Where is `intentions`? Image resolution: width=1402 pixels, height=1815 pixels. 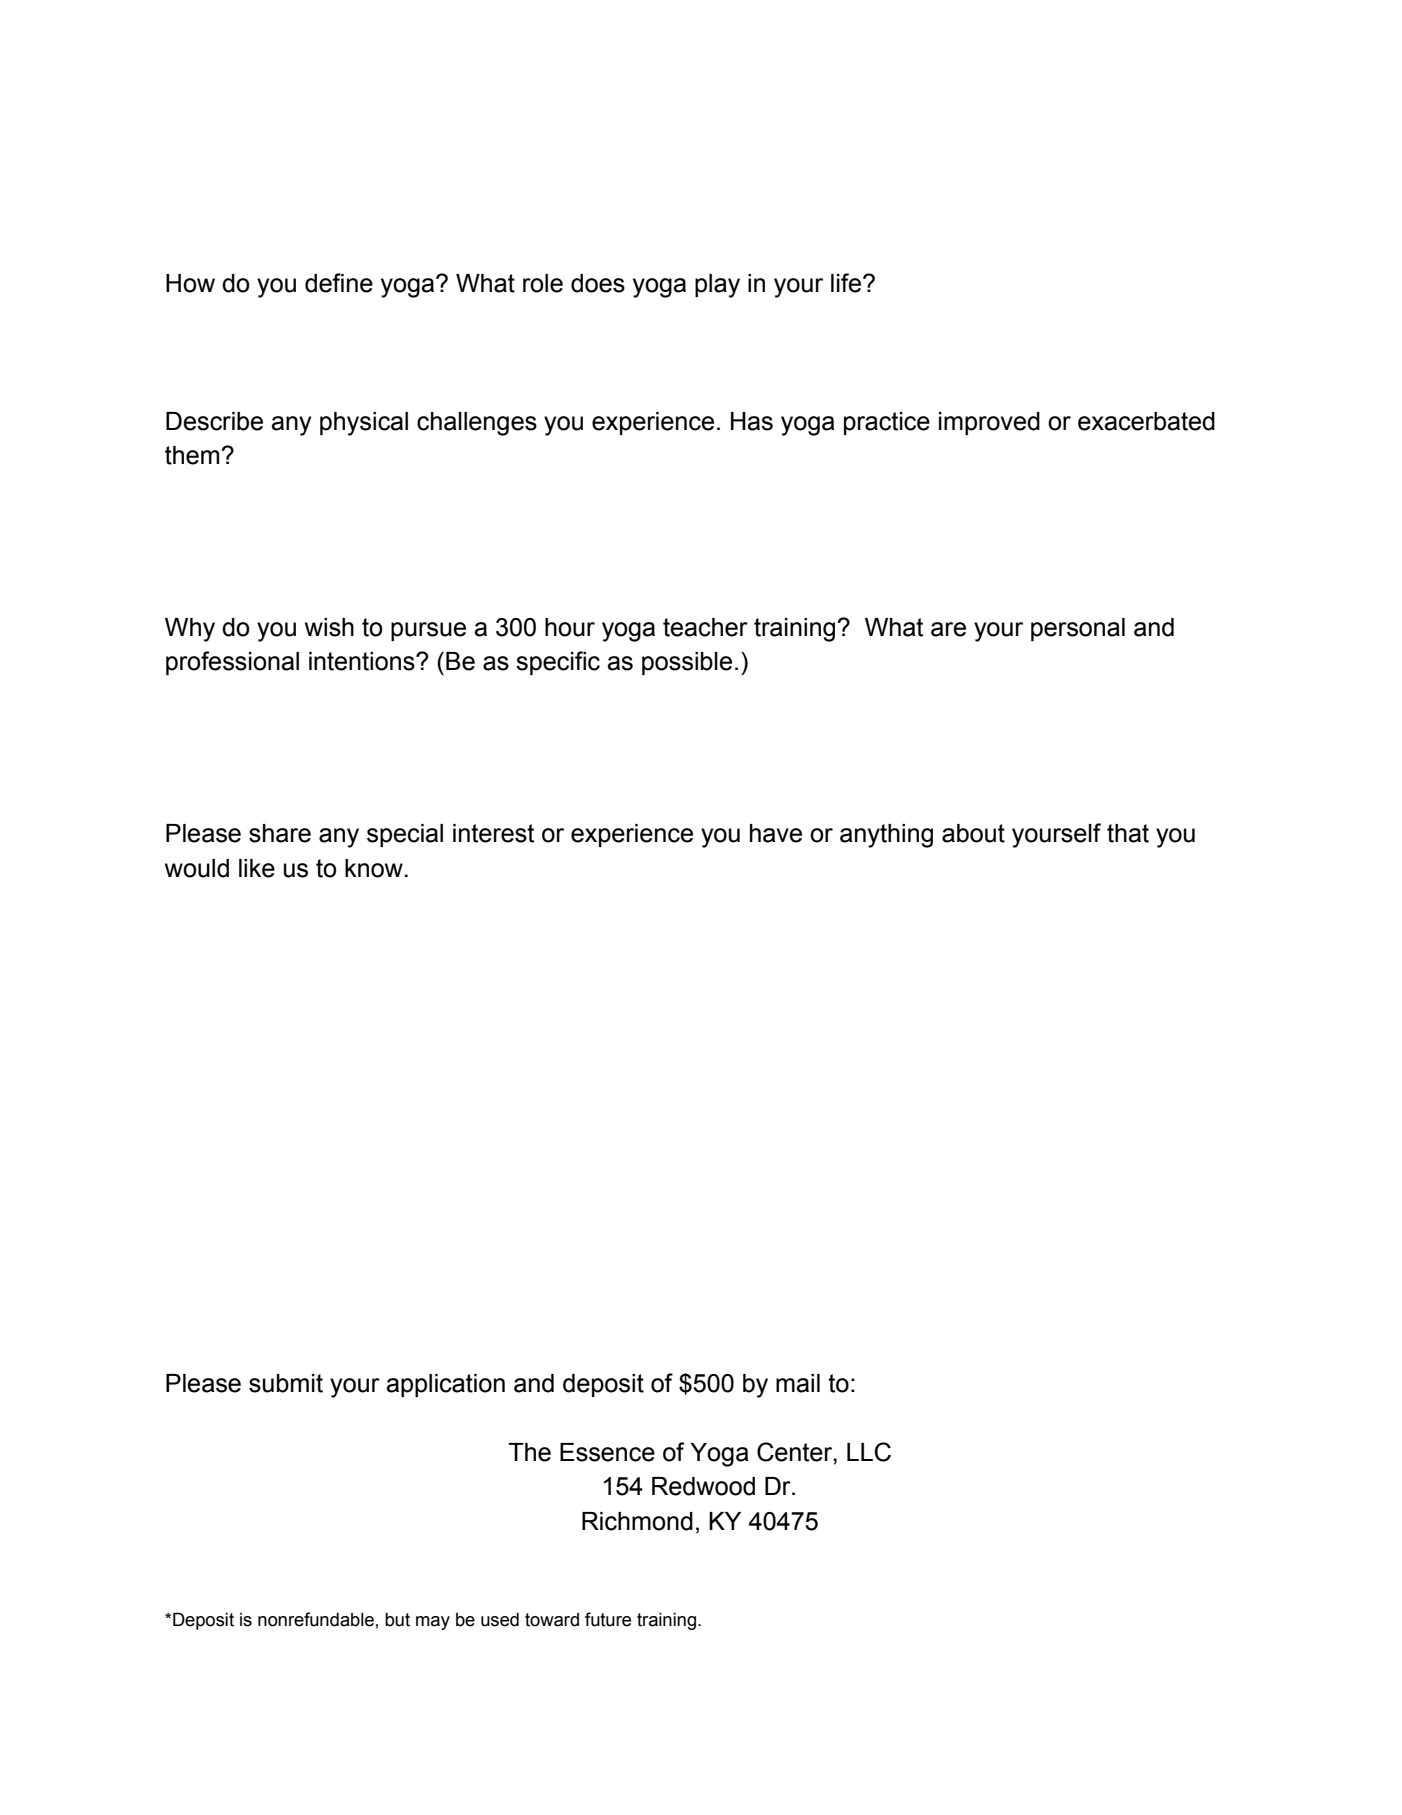
intentions is located at coordinates (363, 661).
